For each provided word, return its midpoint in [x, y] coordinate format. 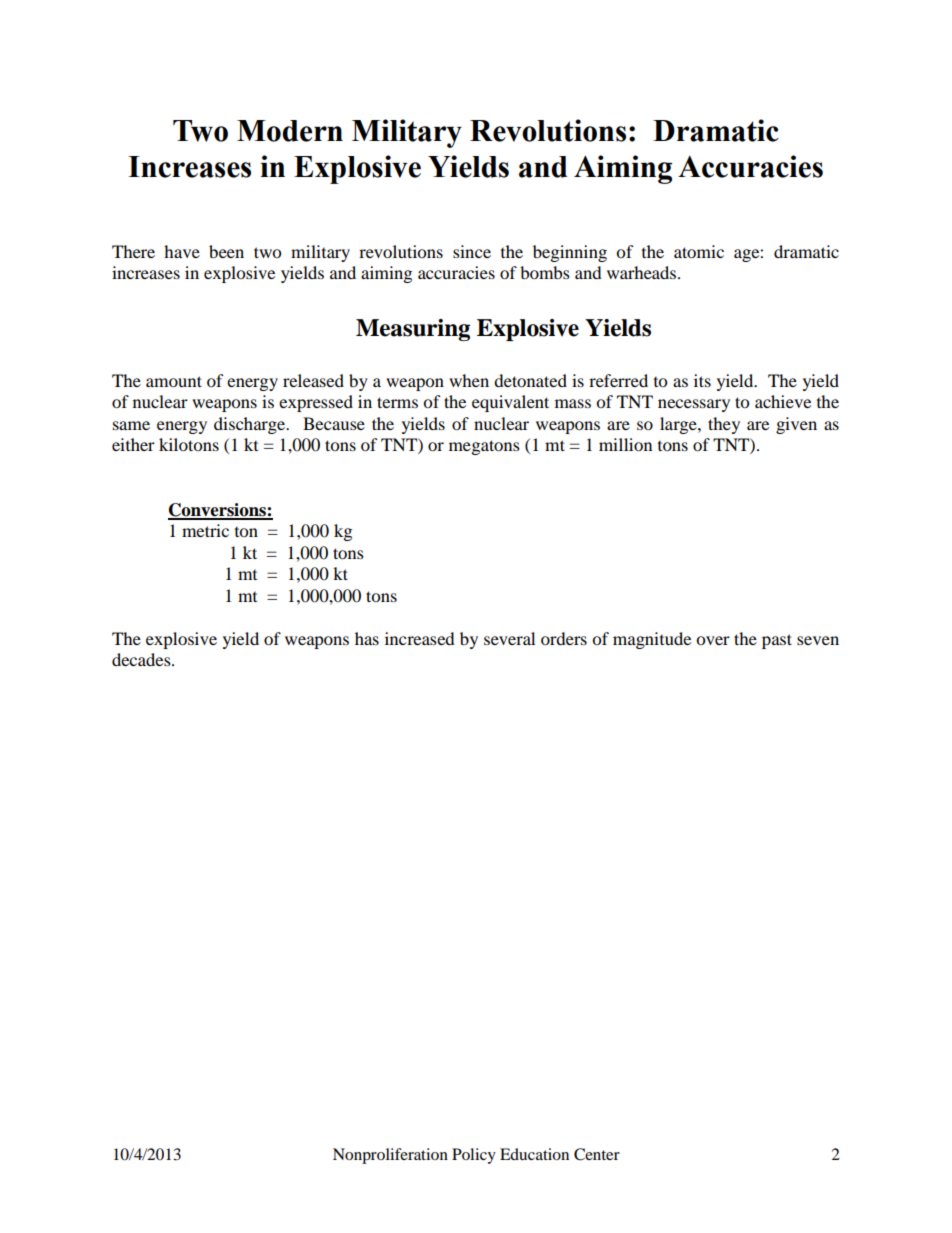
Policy [474, 1156]
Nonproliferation [390, 1156]
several [509, 638]
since [472, 251]
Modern [290, 131]
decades [142, 659]
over [713, 640]
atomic [699, 251]
